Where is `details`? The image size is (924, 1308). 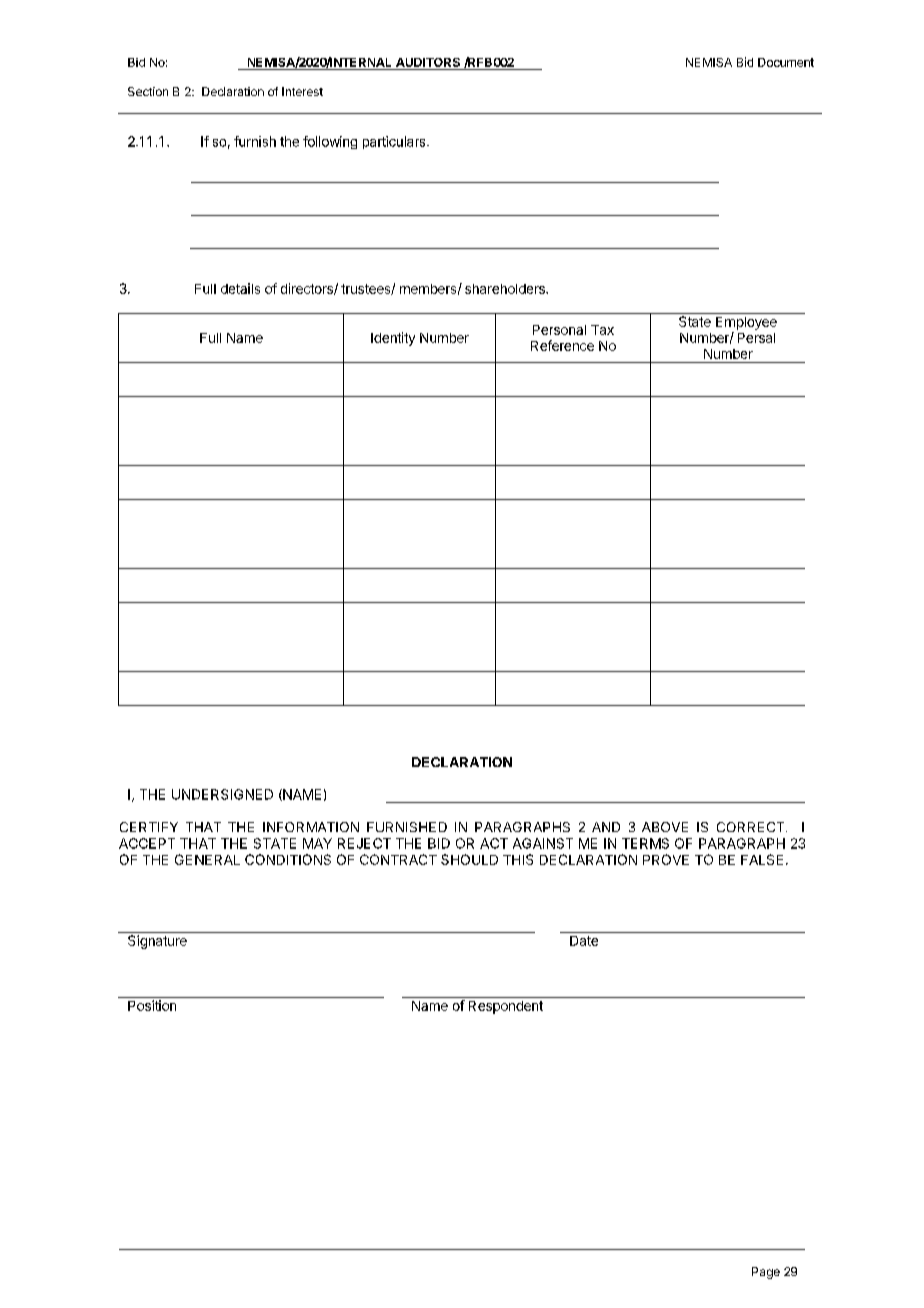 details is located at coordinates (240, 288).
